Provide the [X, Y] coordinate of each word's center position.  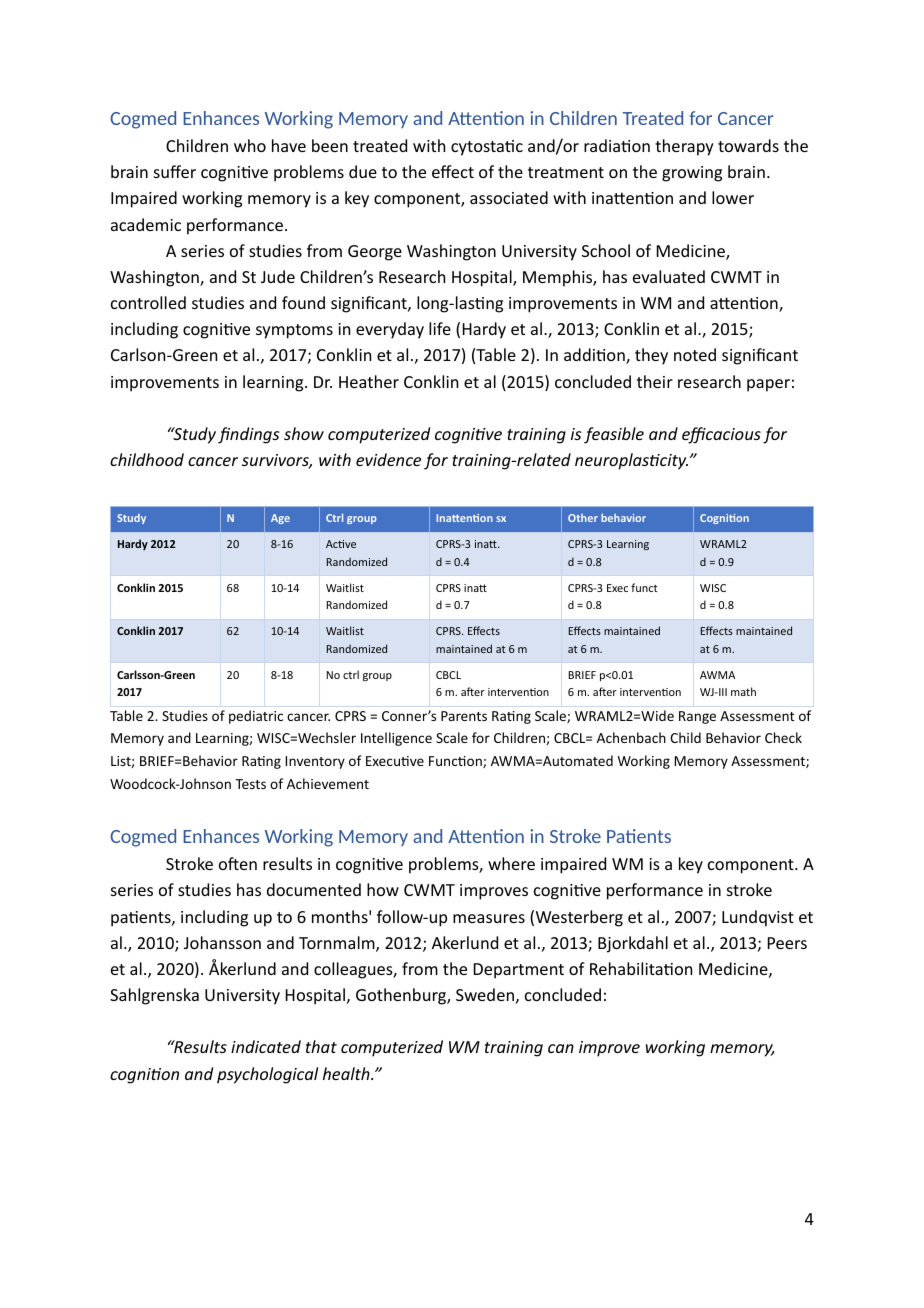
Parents [464, 716]
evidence [388, 459]
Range [697, 717]
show [304, 433]
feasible [614, 435]
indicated [266, 1046]
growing [692, 174]
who [250, 145]
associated [509, 197]
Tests [250, 784]
